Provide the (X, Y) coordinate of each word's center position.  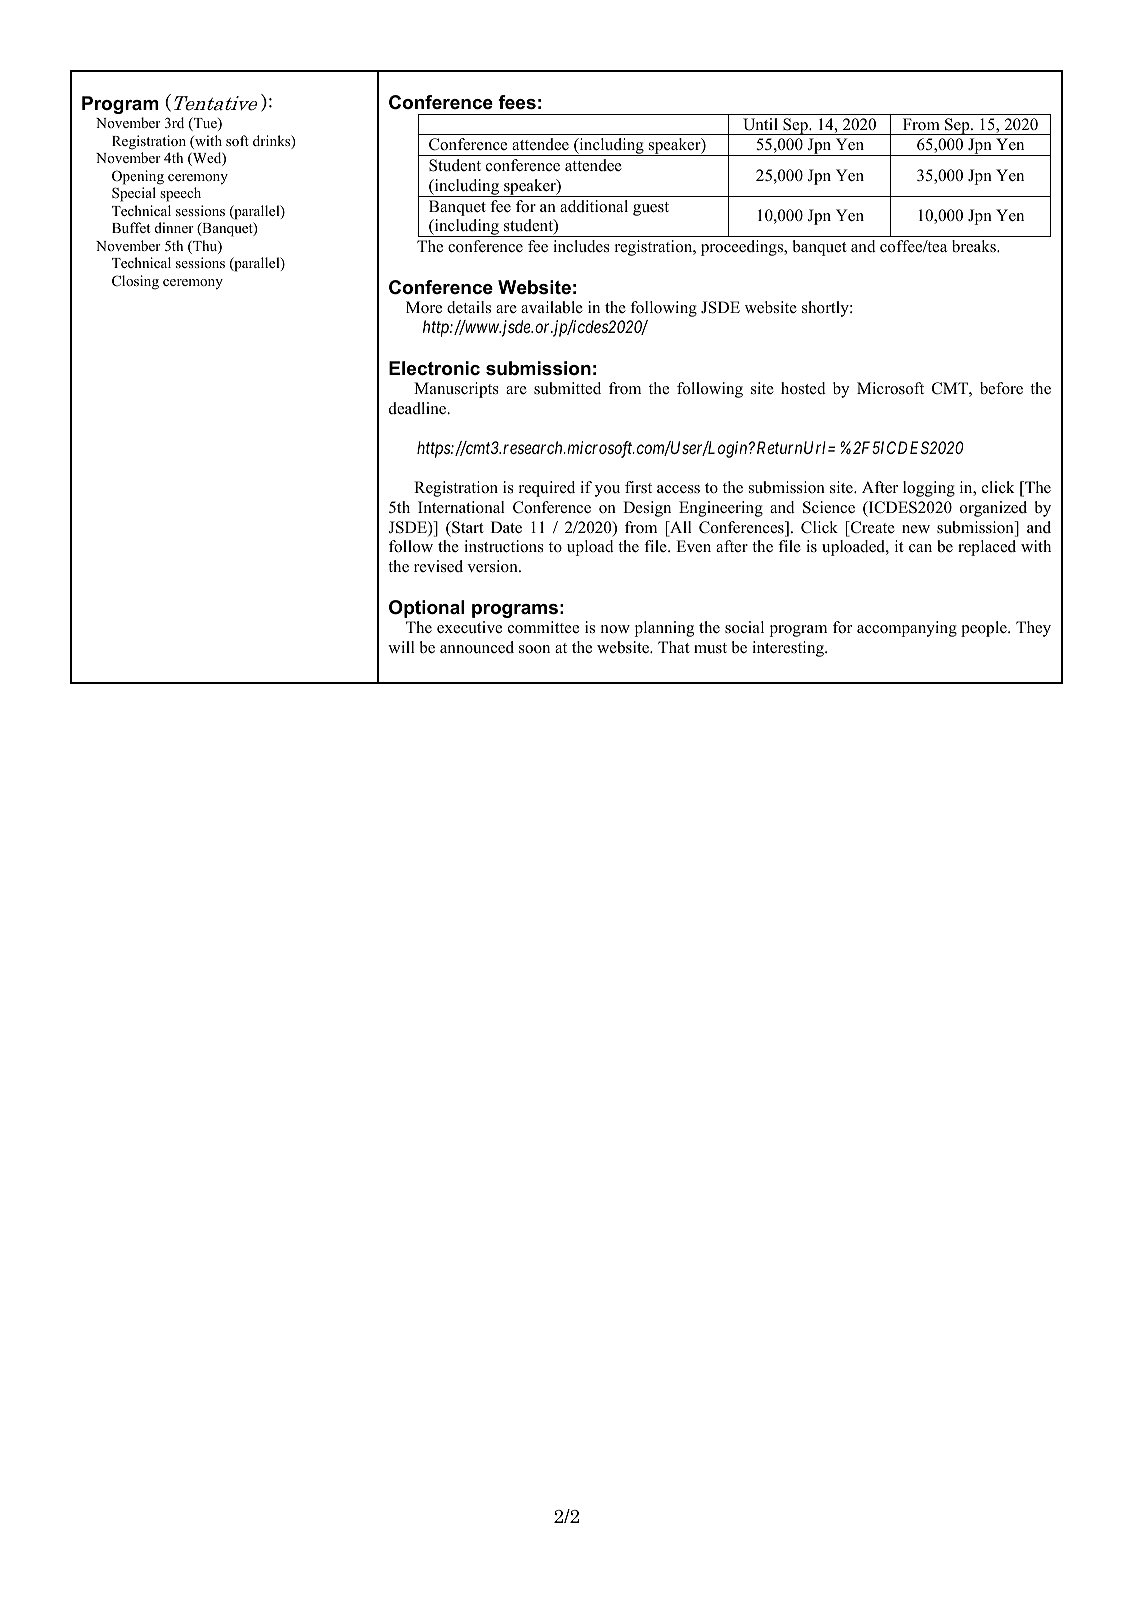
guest (651, 209)
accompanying (907, 629)
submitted (567, 388)
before (1001, 388)
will (401, 647)
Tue (205, 124)
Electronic (434, 368)
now (615, 629)
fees (517, 102)
